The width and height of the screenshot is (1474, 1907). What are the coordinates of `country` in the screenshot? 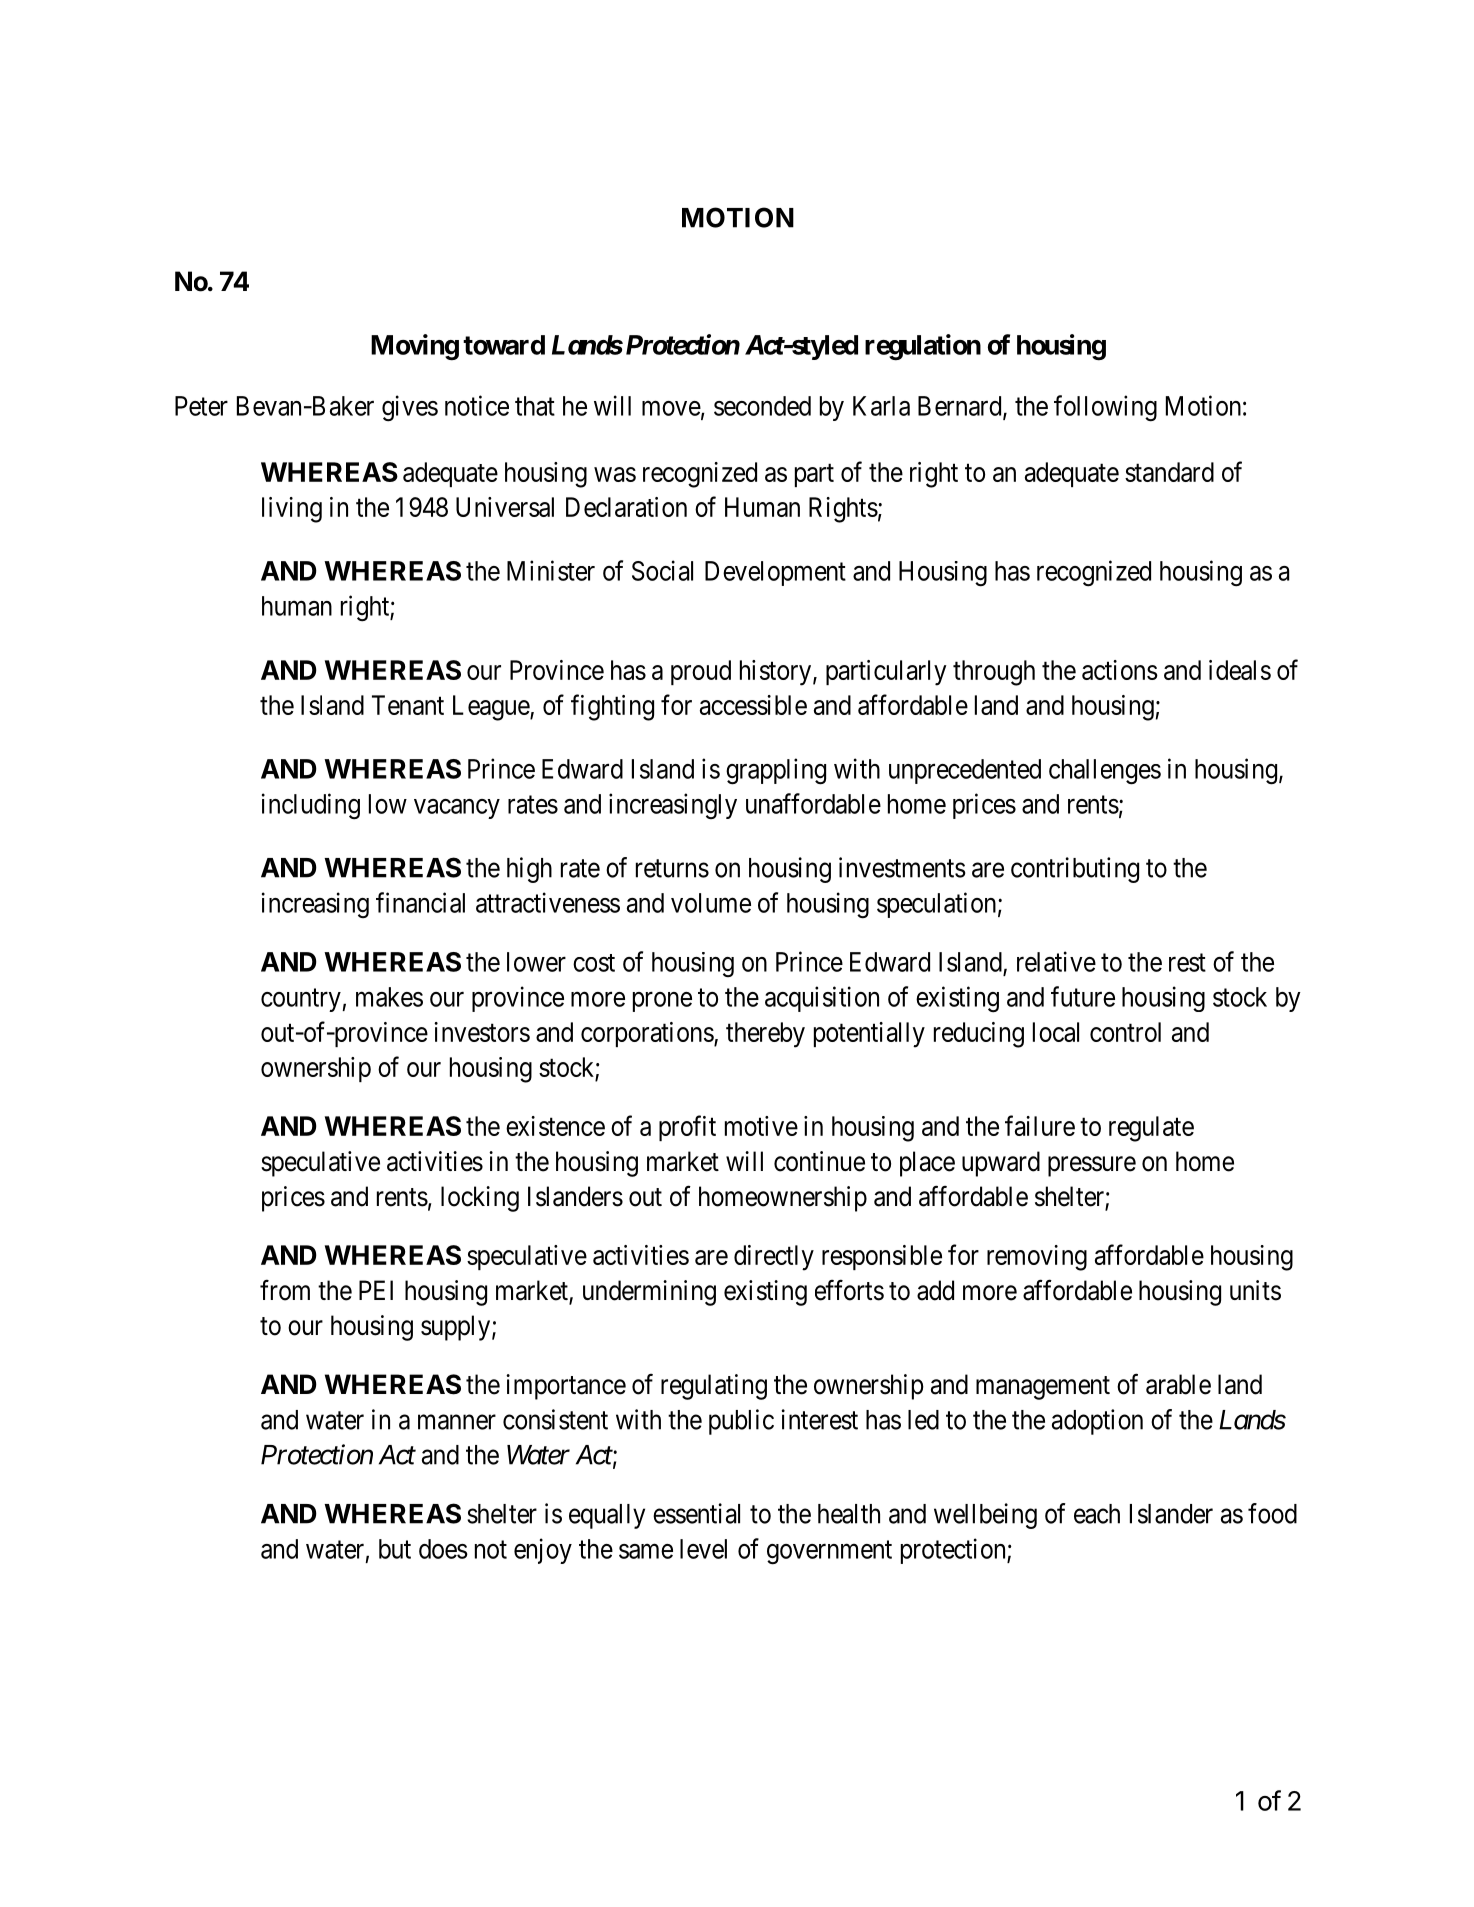 It's located at (302, 1000).
